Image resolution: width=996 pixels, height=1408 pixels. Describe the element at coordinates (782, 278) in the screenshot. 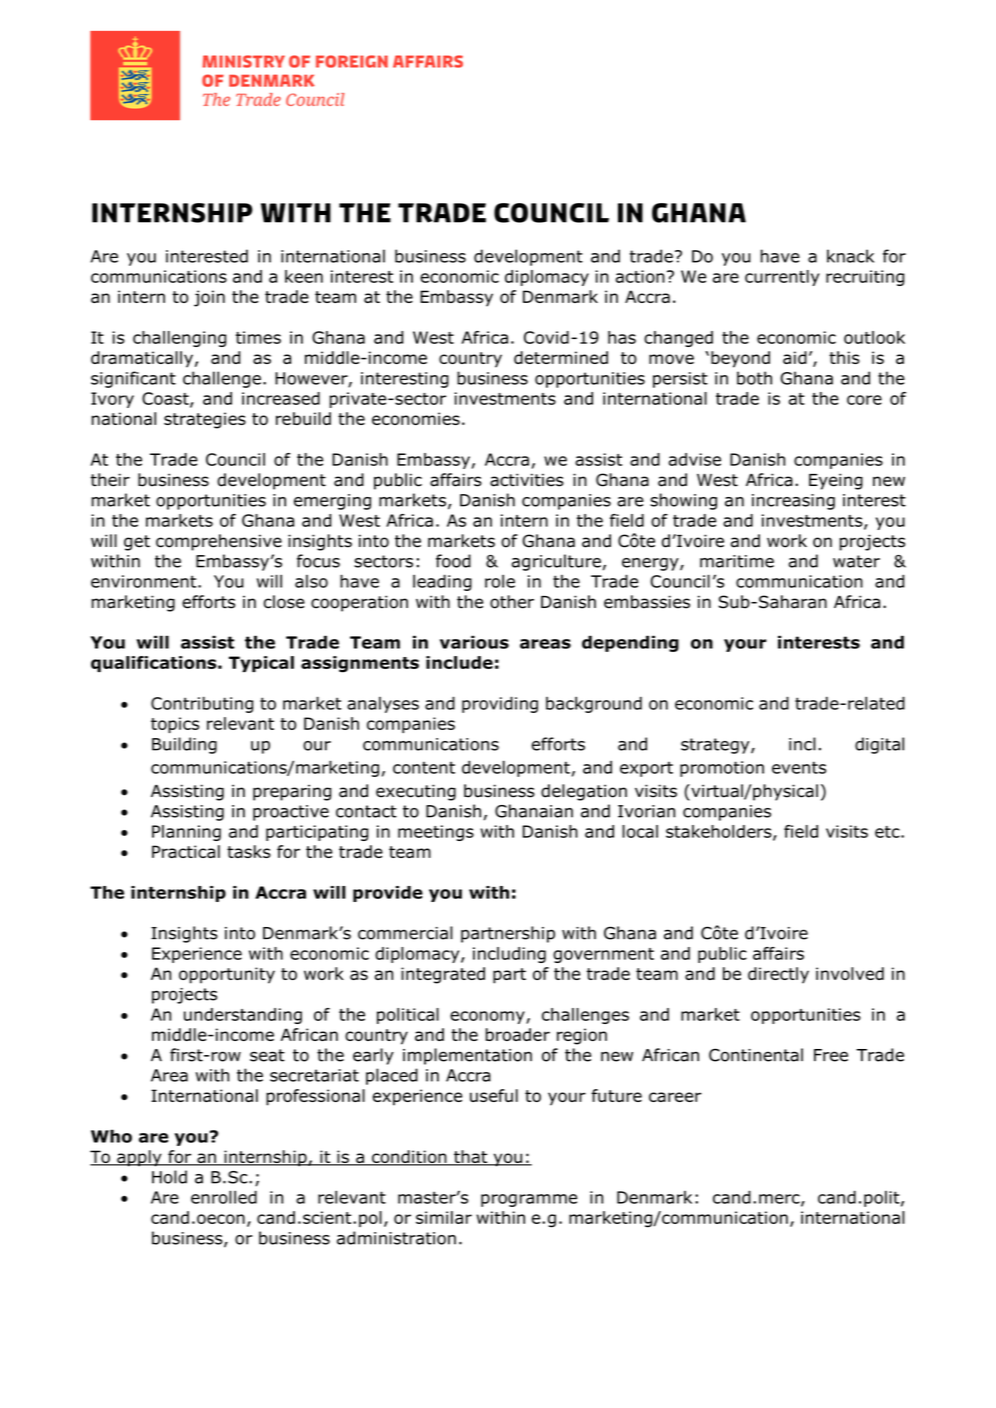

I see `currently` at that location.
